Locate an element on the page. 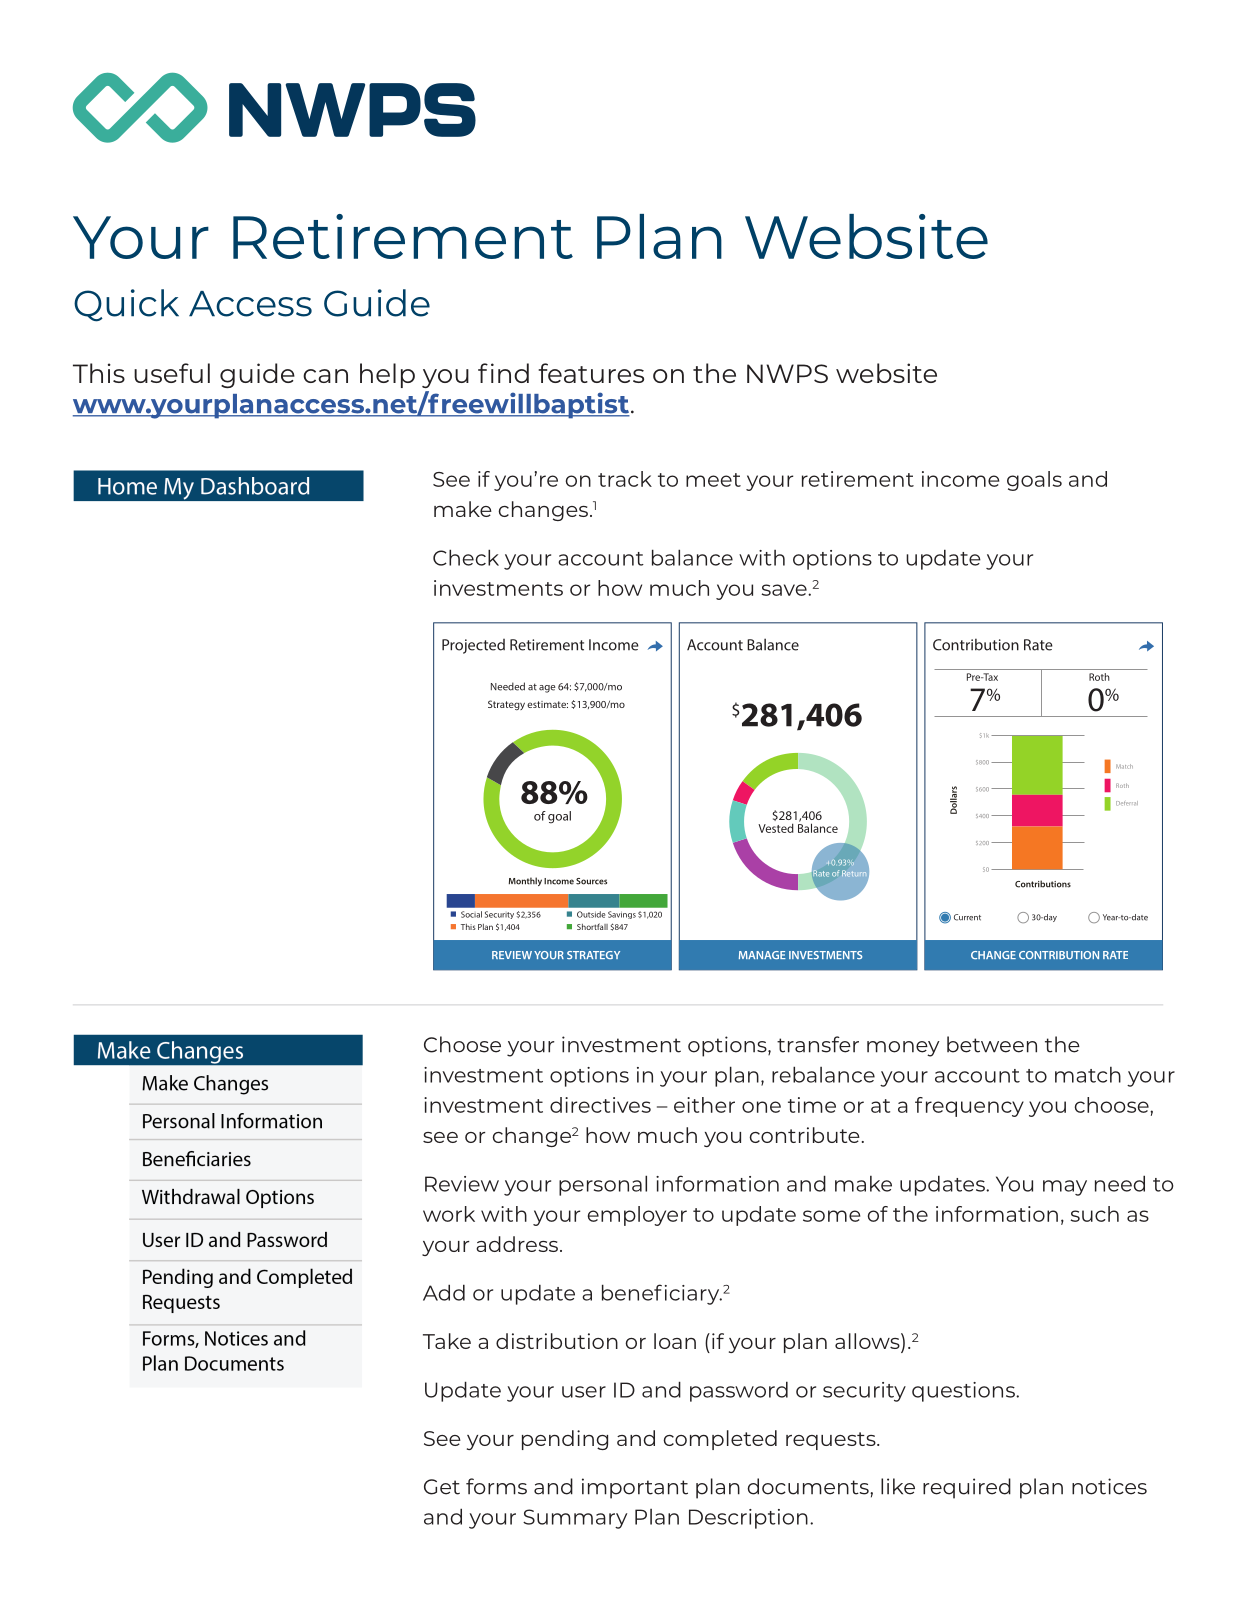 Image resolution: width=1236 pixels, height=1599 pixels. Outside is located at coordinates (591, 914).
